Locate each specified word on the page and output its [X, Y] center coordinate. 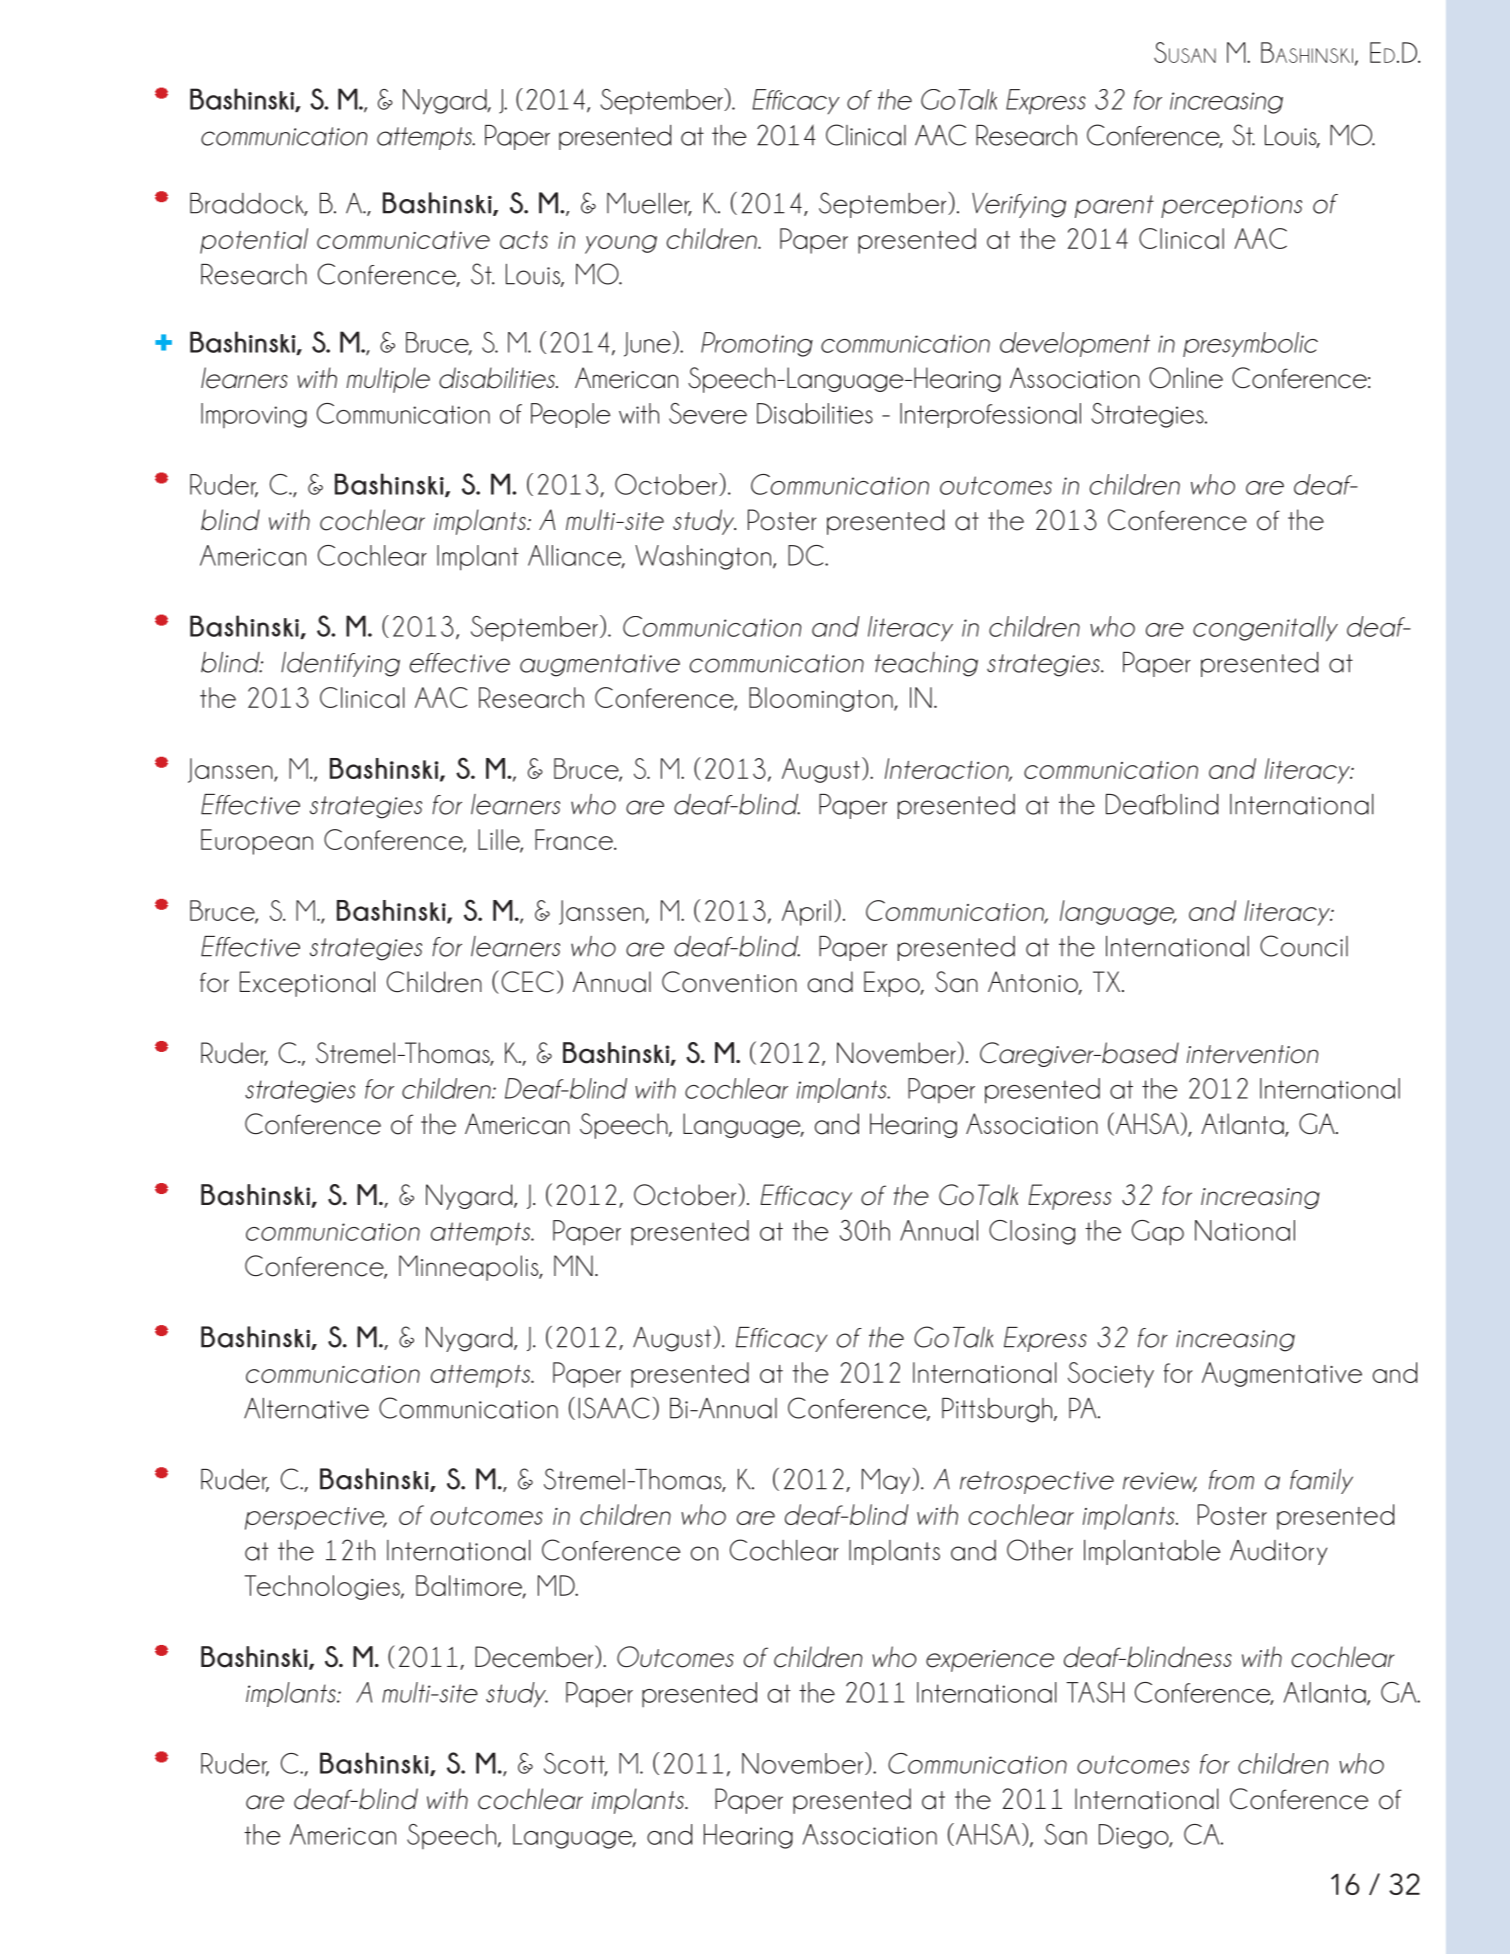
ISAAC [614, 1408]
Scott [575, 1764]
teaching [926, 664]
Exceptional [307, 984]
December [535, 1657]
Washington [704, 557]
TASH [1095, 1692]
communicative [403, 240]
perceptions [1231, 206]
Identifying [340, 664]
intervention [1253, 1054]
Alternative [306, 1408]
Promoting [757, 344]
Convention [729, 982]
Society [1111, 1375]
